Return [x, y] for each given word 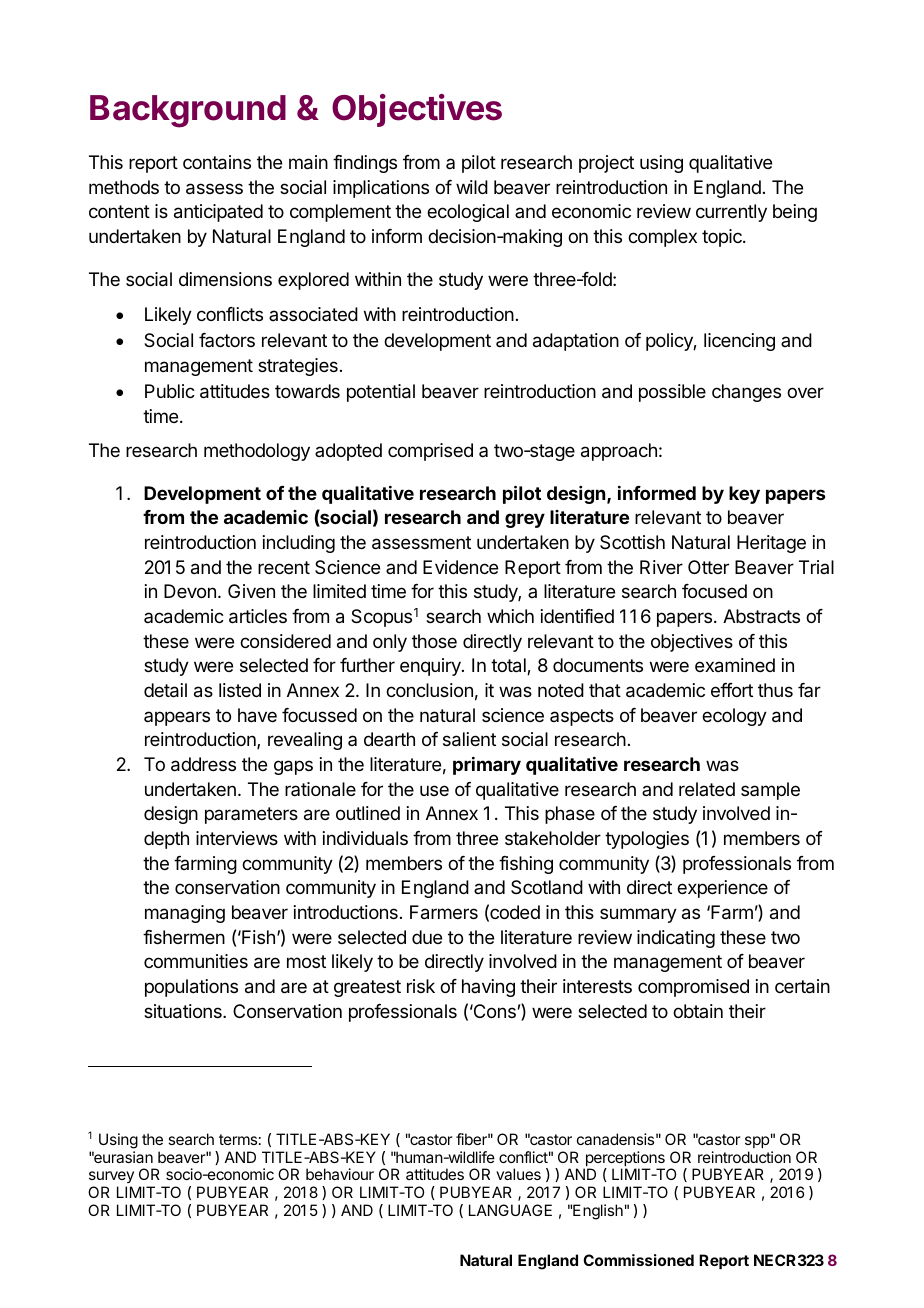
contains [217, 162]
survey [111, 1179]
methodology [257, 452]
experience [722, 889]
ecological [468, 213]
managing [185, 914]
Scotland [547, 887]
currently [731, 213]
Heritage [771, 544]
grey [525, 520]
